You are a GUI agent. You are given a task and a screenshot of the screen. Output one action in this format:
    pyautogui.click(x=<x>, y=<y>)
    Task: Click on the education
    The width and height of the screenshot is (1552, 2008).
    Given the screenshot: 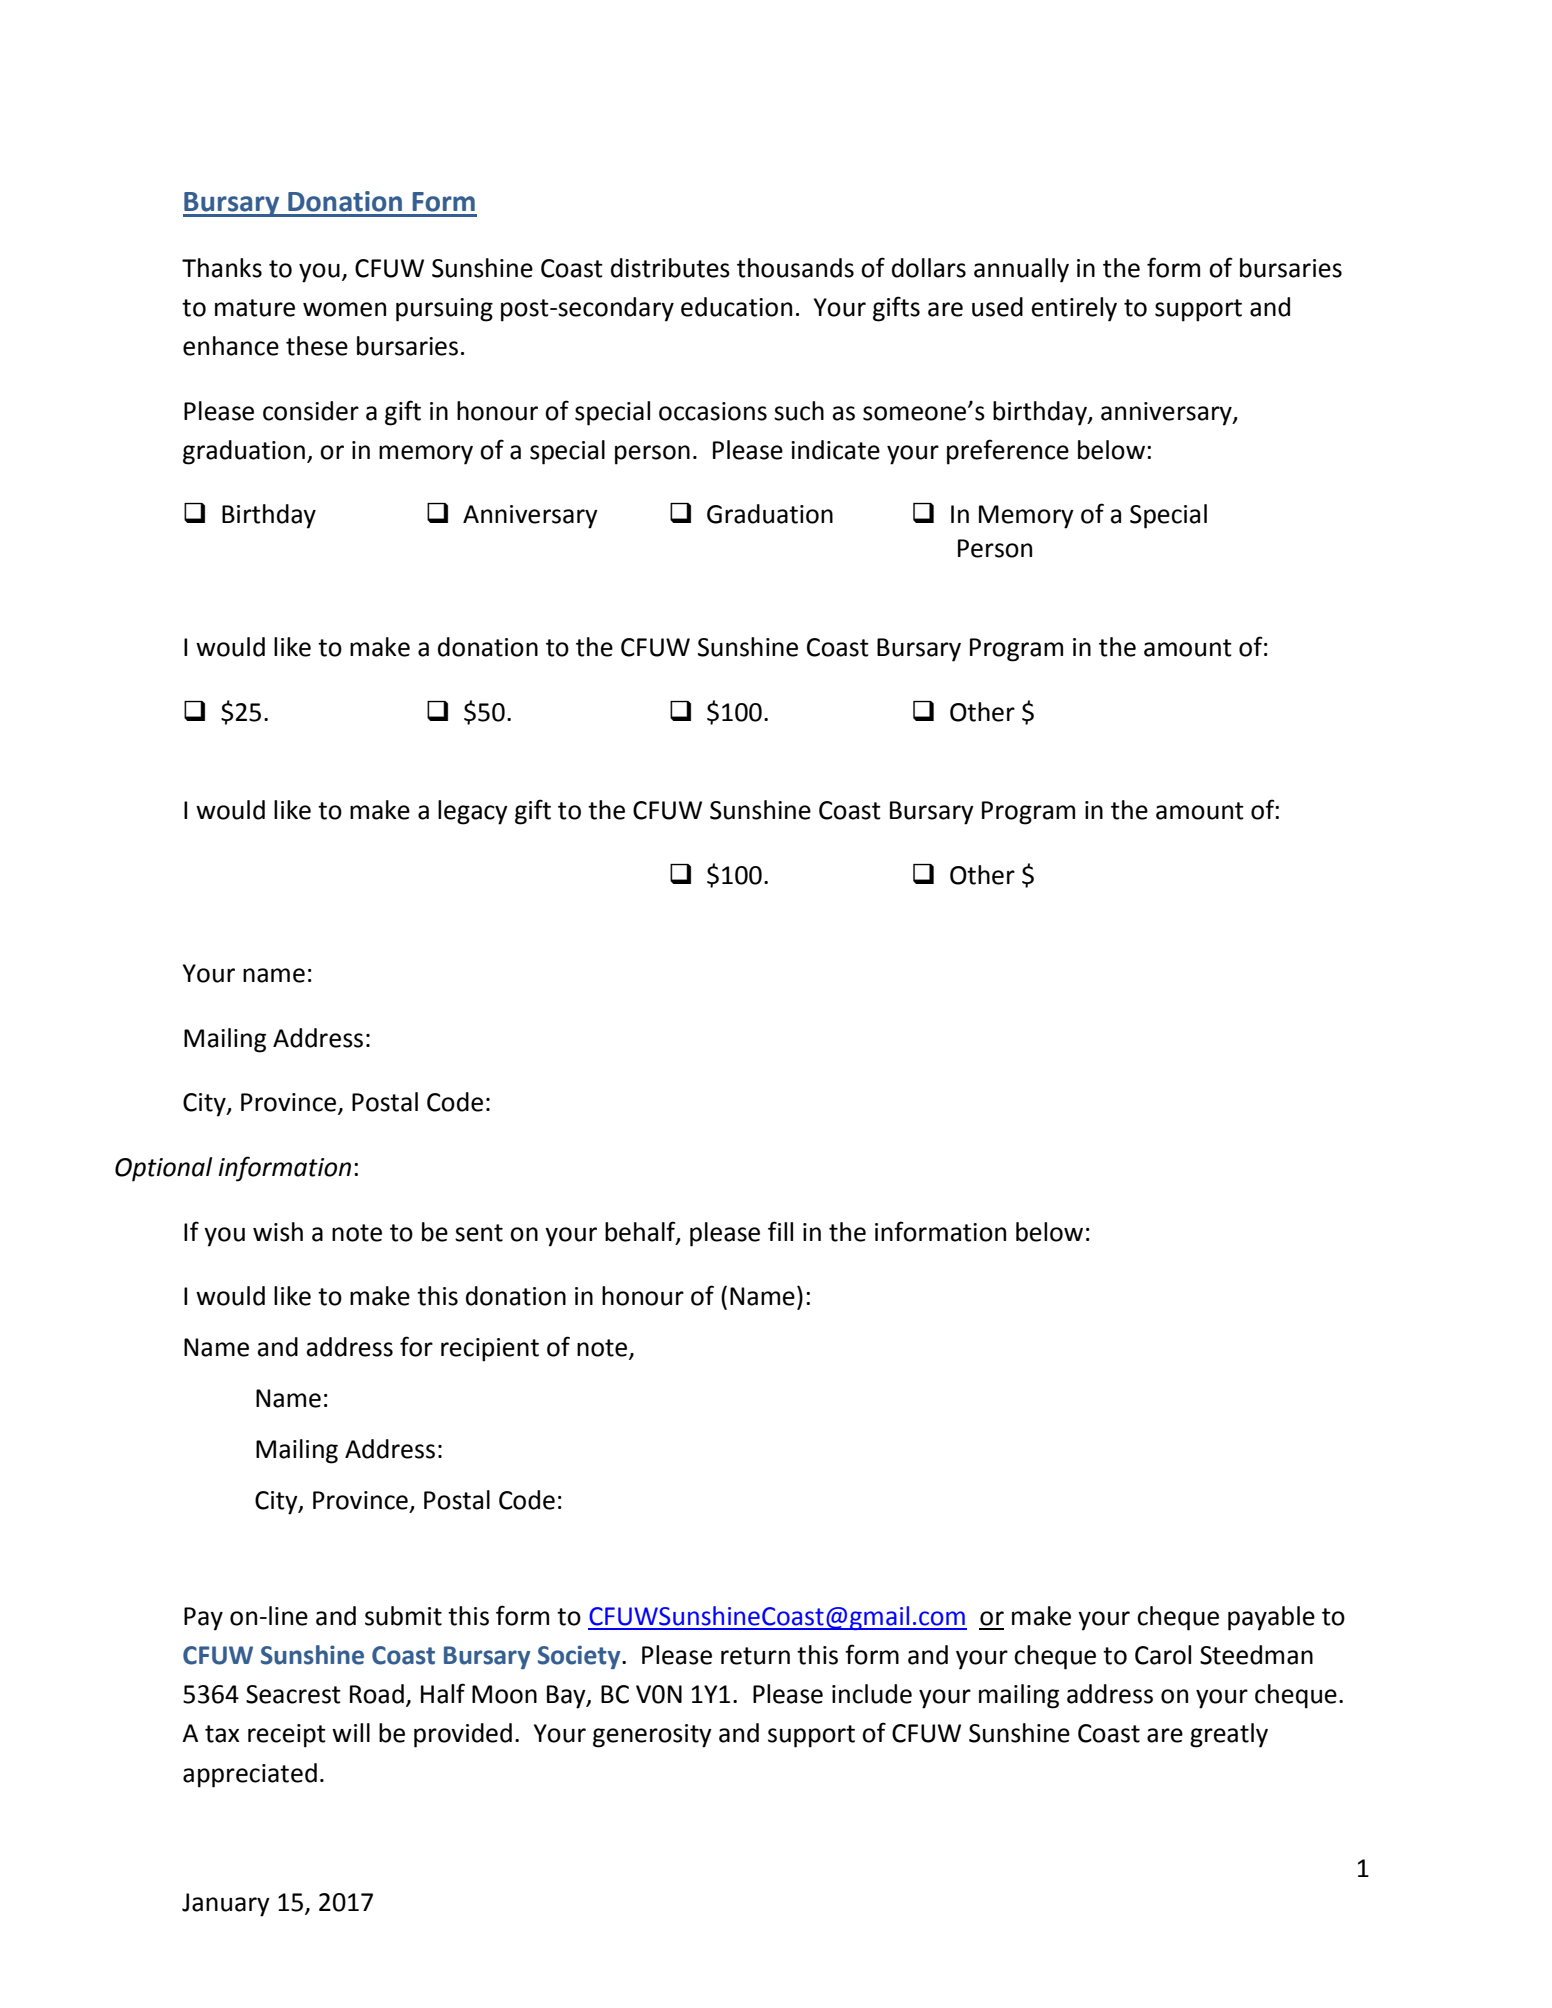 What is the action you would take?
    pyautogui.click(x=736, y=307)
